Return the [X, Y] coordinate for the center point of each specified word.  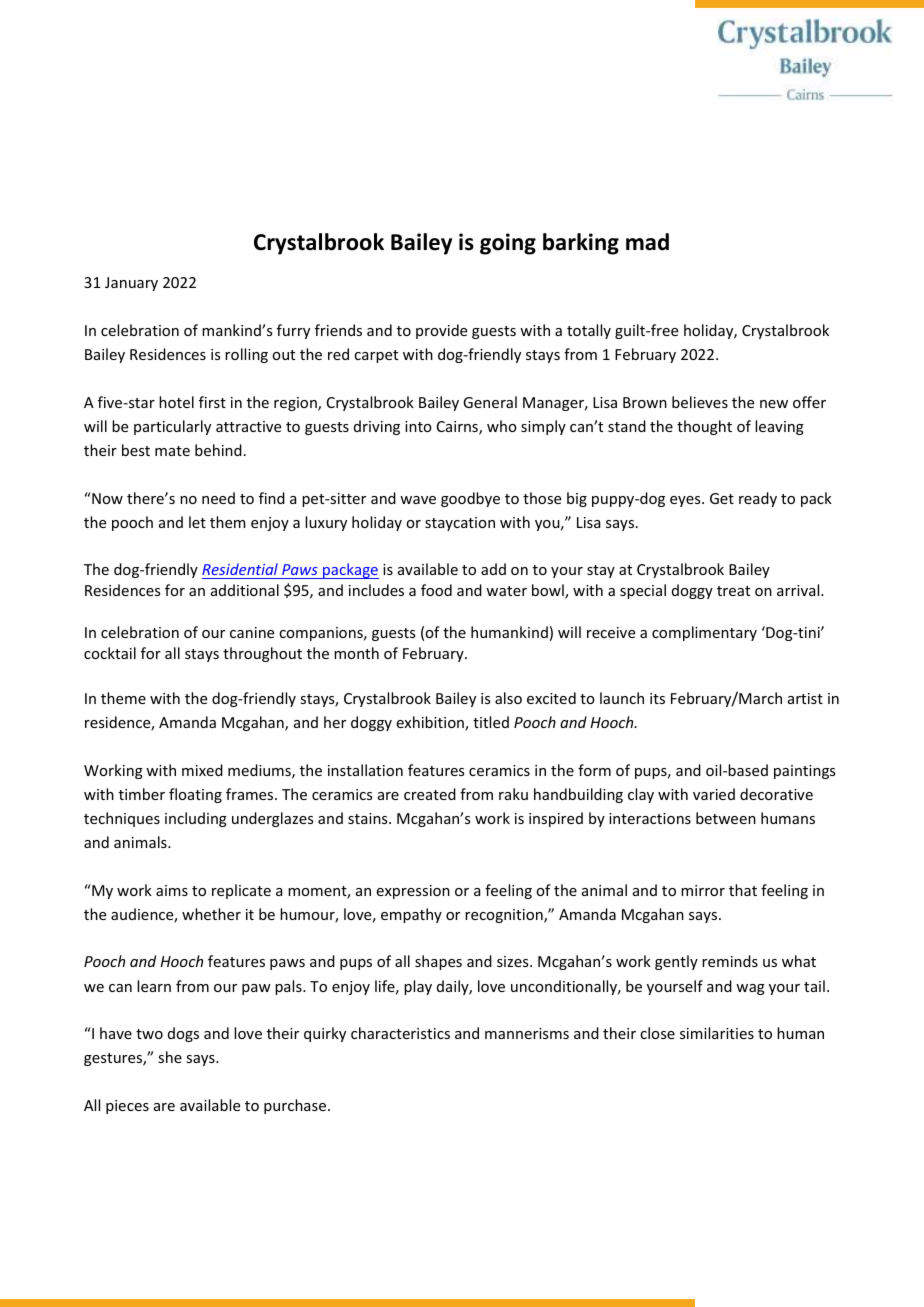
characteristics [400, 1033]
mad [647, 242]
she [170, 1057]
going [508, 244]
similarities [717, 1033]
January [131, 284]
